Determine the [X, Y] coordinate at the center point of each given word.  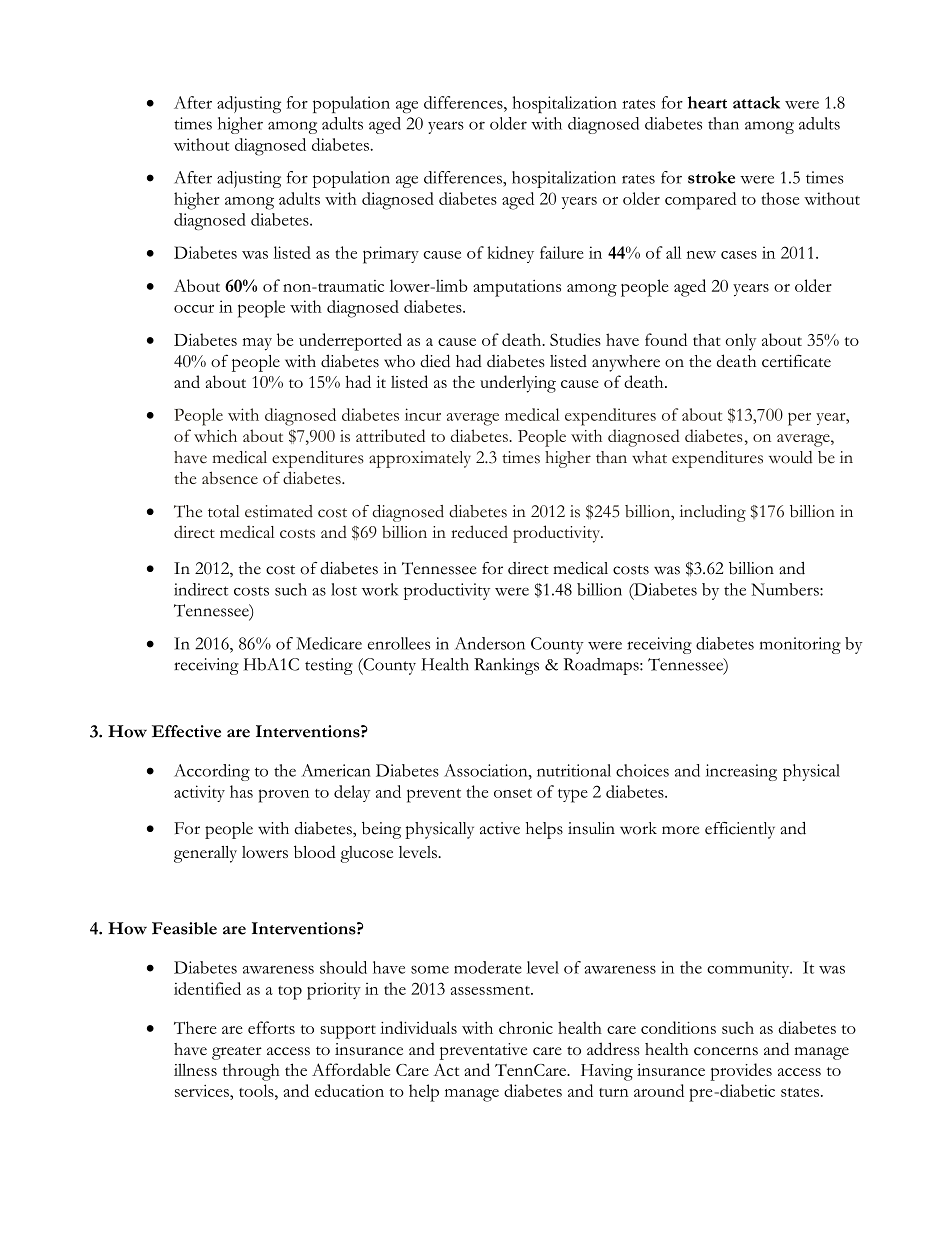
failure [562, 252]
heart [707, 102]
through [251, 1072]
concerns [726, 1051]
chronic [526, 1027]
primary [391, 255]
